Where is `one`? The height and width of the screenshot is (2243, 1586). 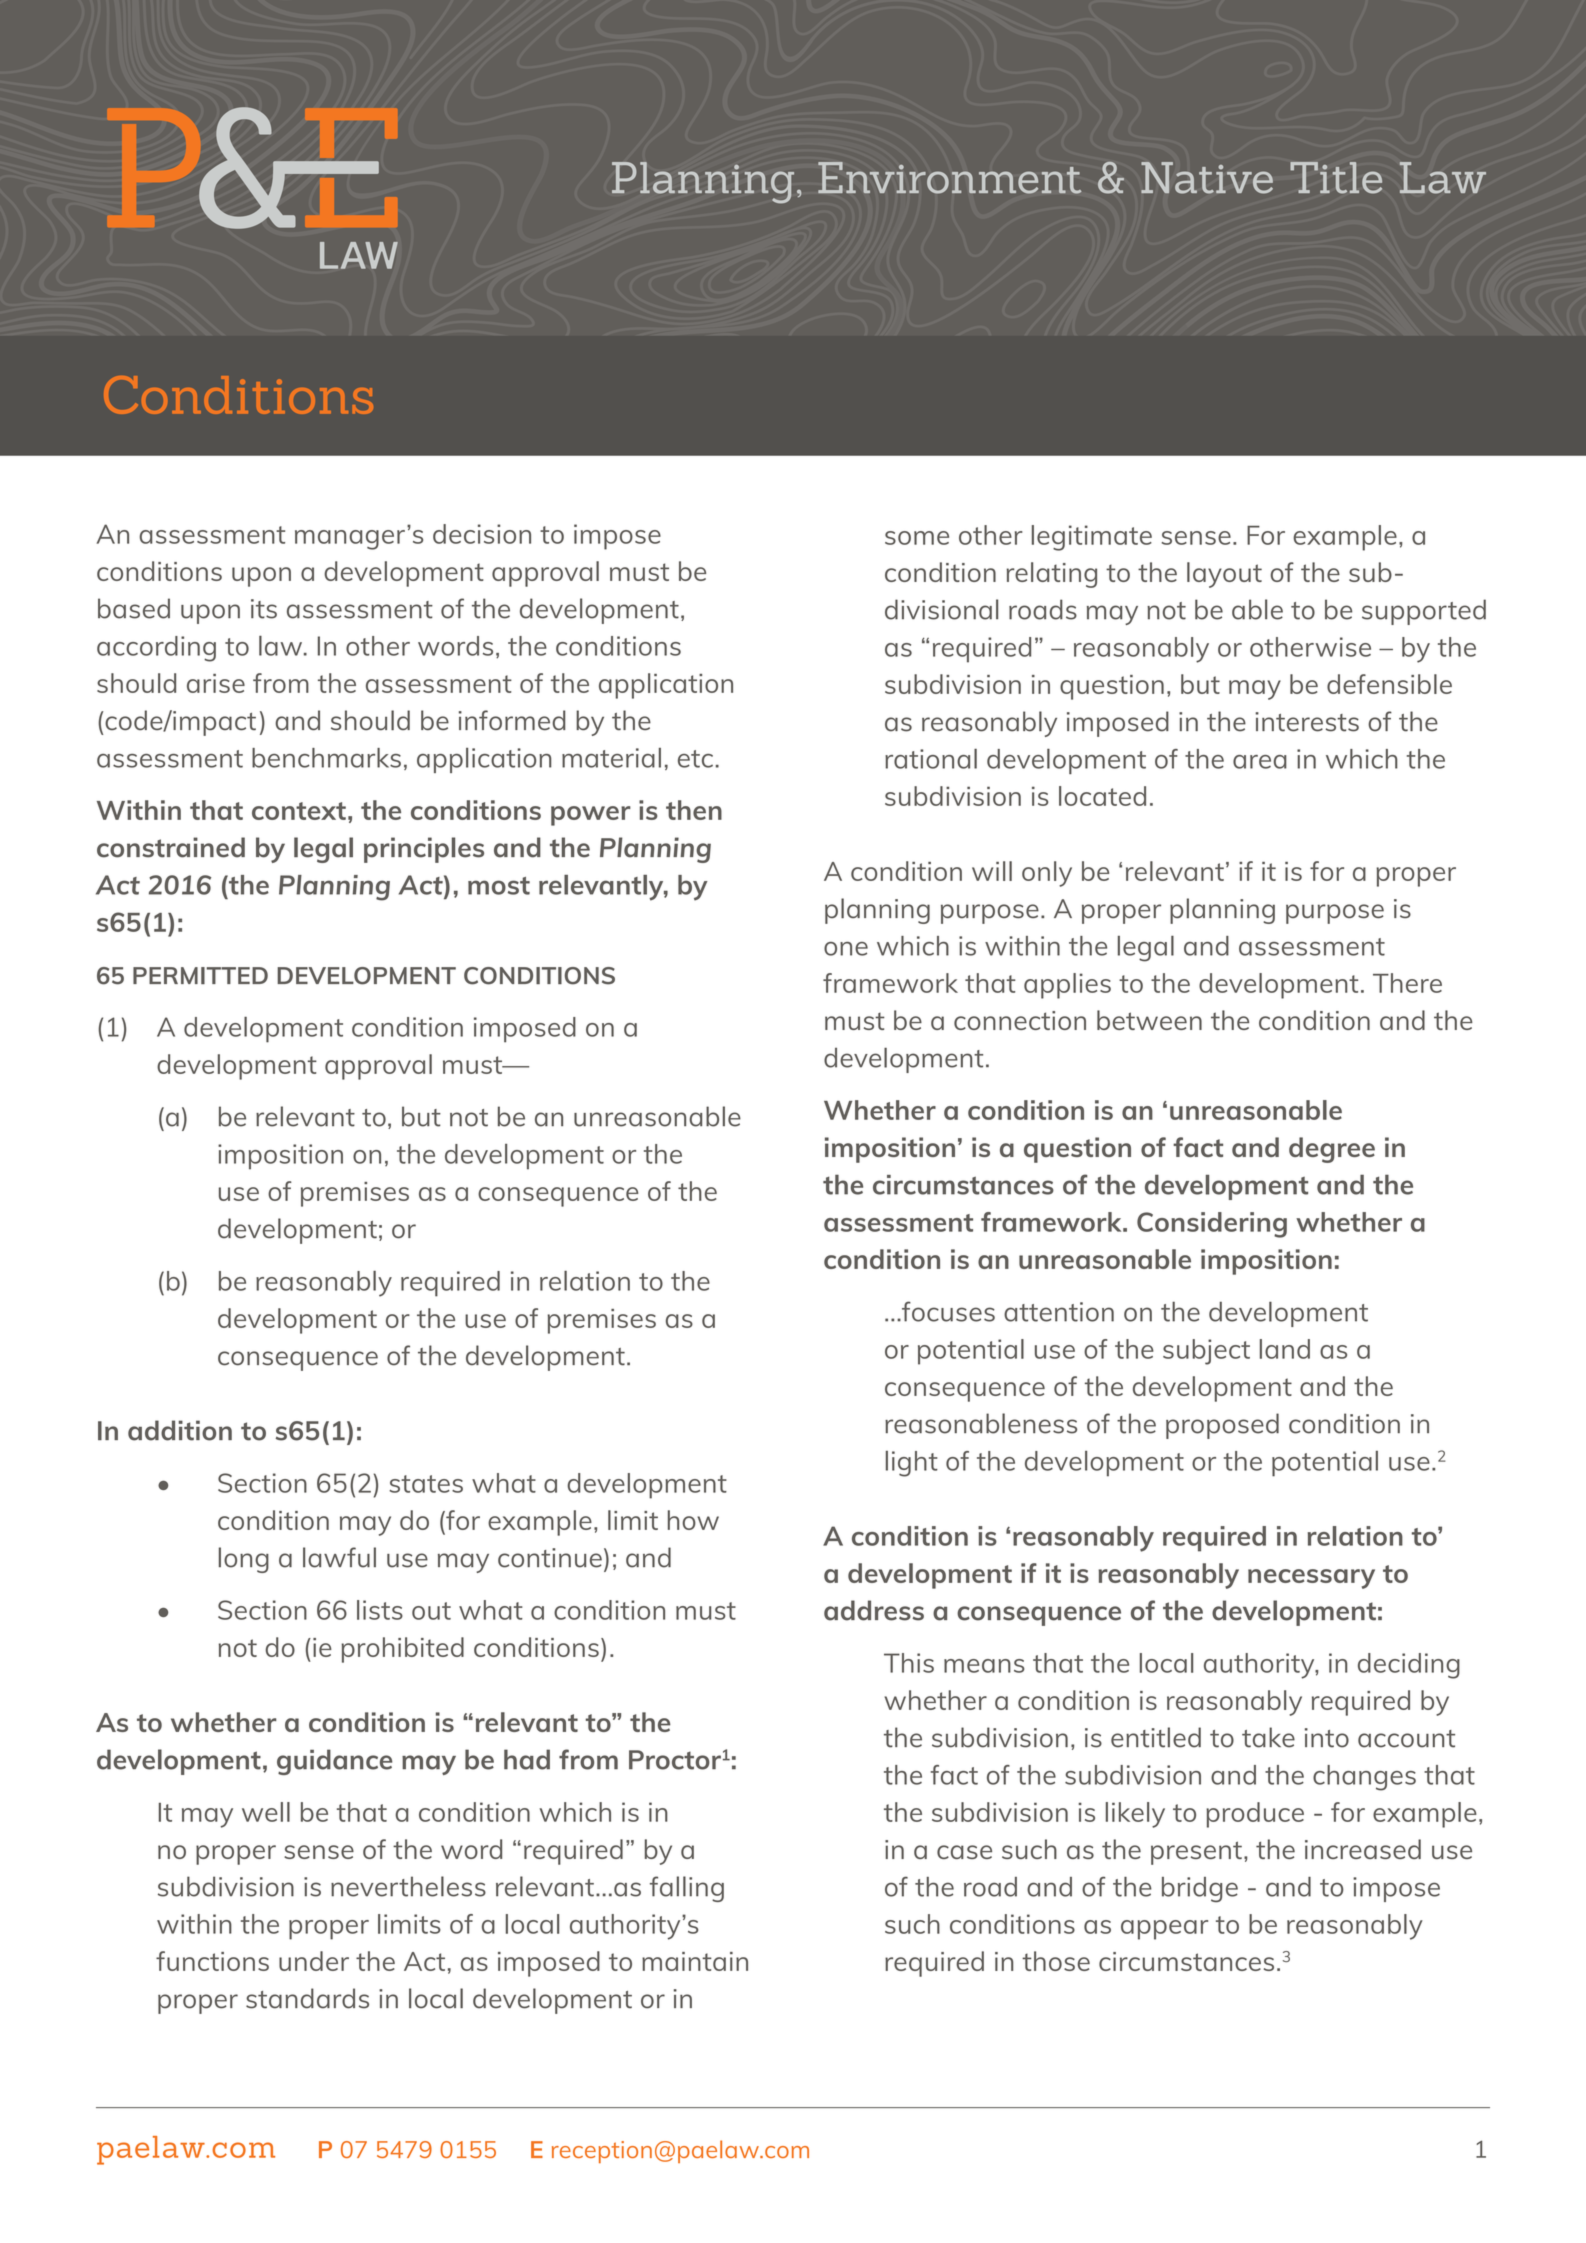 one is located at coordinates (846, 949).
